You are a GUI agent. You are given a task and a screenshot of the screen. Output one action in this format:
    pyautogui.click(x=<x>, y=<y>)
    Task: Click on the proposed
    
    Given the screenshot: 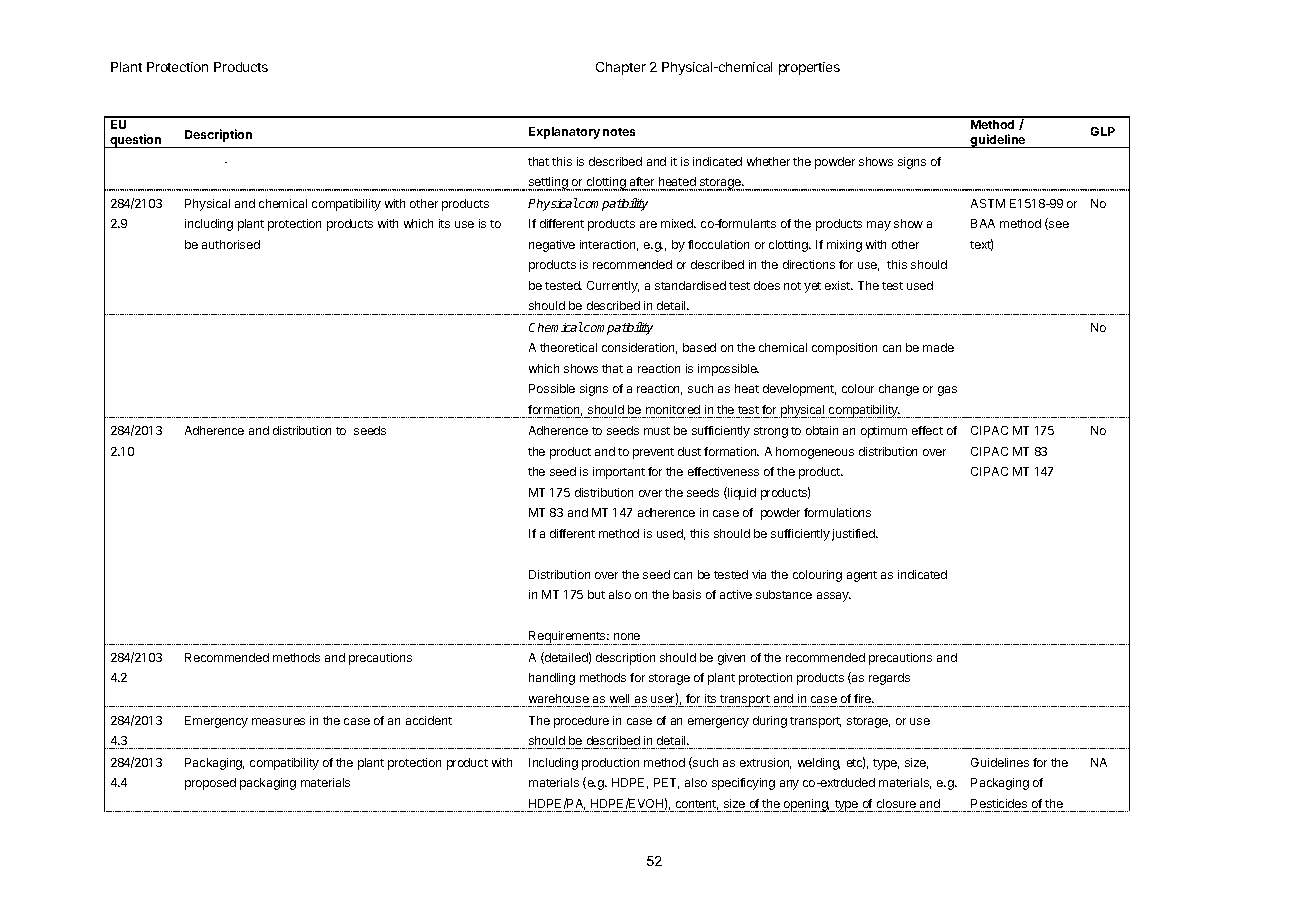 What is the action you would take?
    pyautogui.click(x=210, y=784)
